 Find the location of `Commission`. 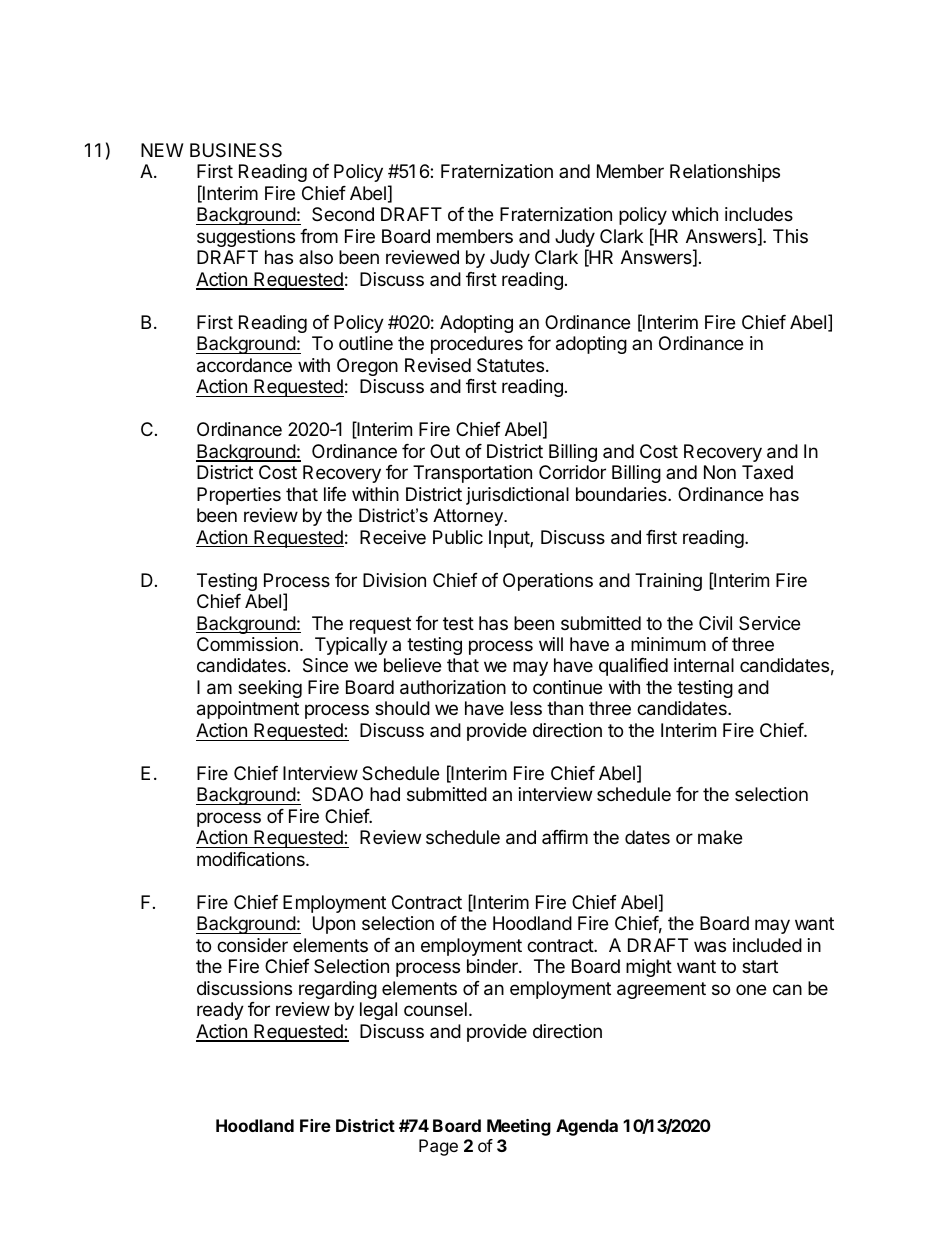

Commission is located at coordinates (247, 644).
